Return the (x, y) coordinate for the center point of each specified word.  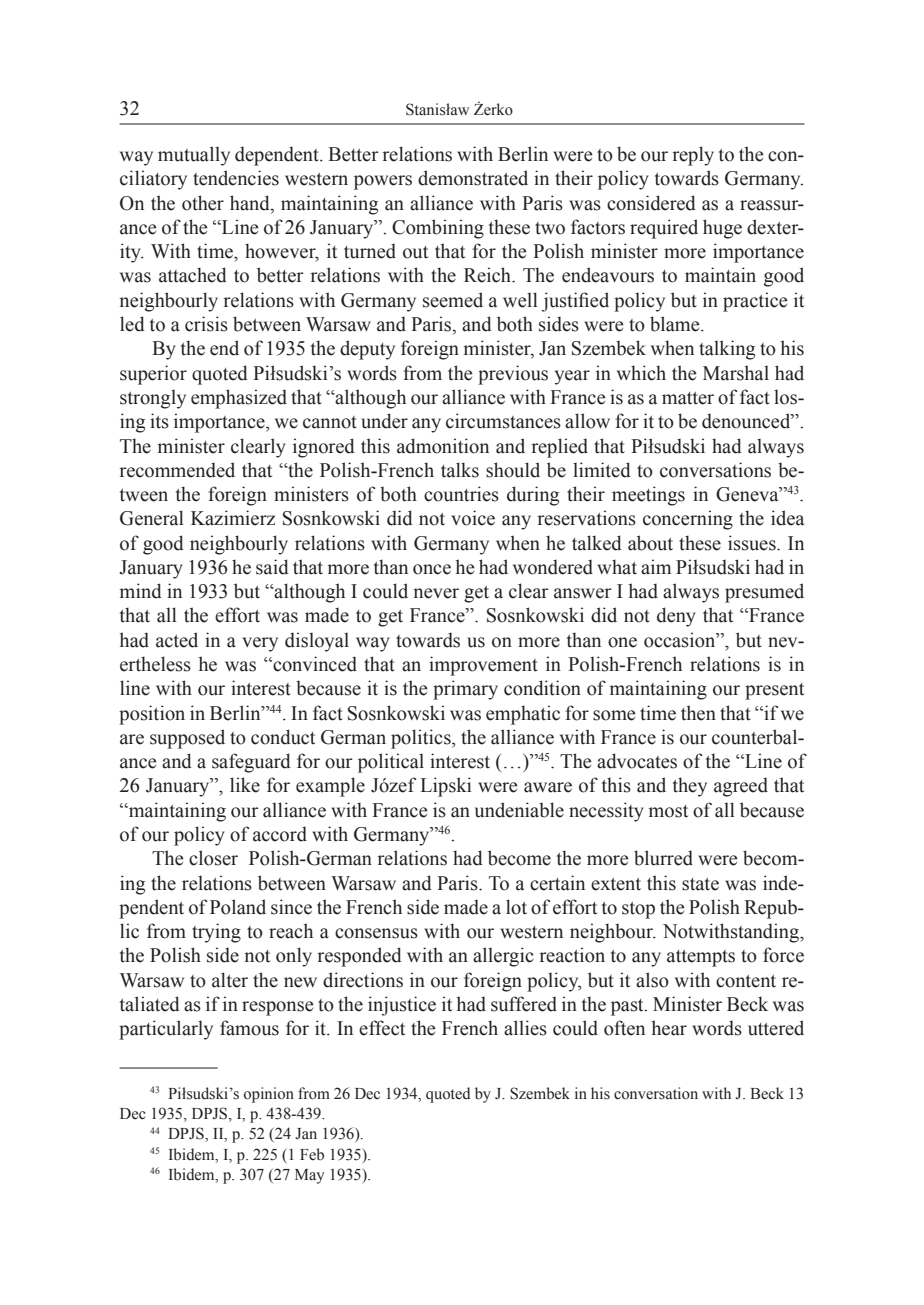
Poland (238, 907)
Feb (312, 1154)
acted (177, 640)
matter (688, 398)
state (700, 884)
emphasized (239, 399)
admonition (443, 446)
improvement (483, 666)
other (203, 203)
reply (693, 156)
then (698, 713)
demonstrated (473, 178)
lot (516, 907)
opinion (269, 1095)
